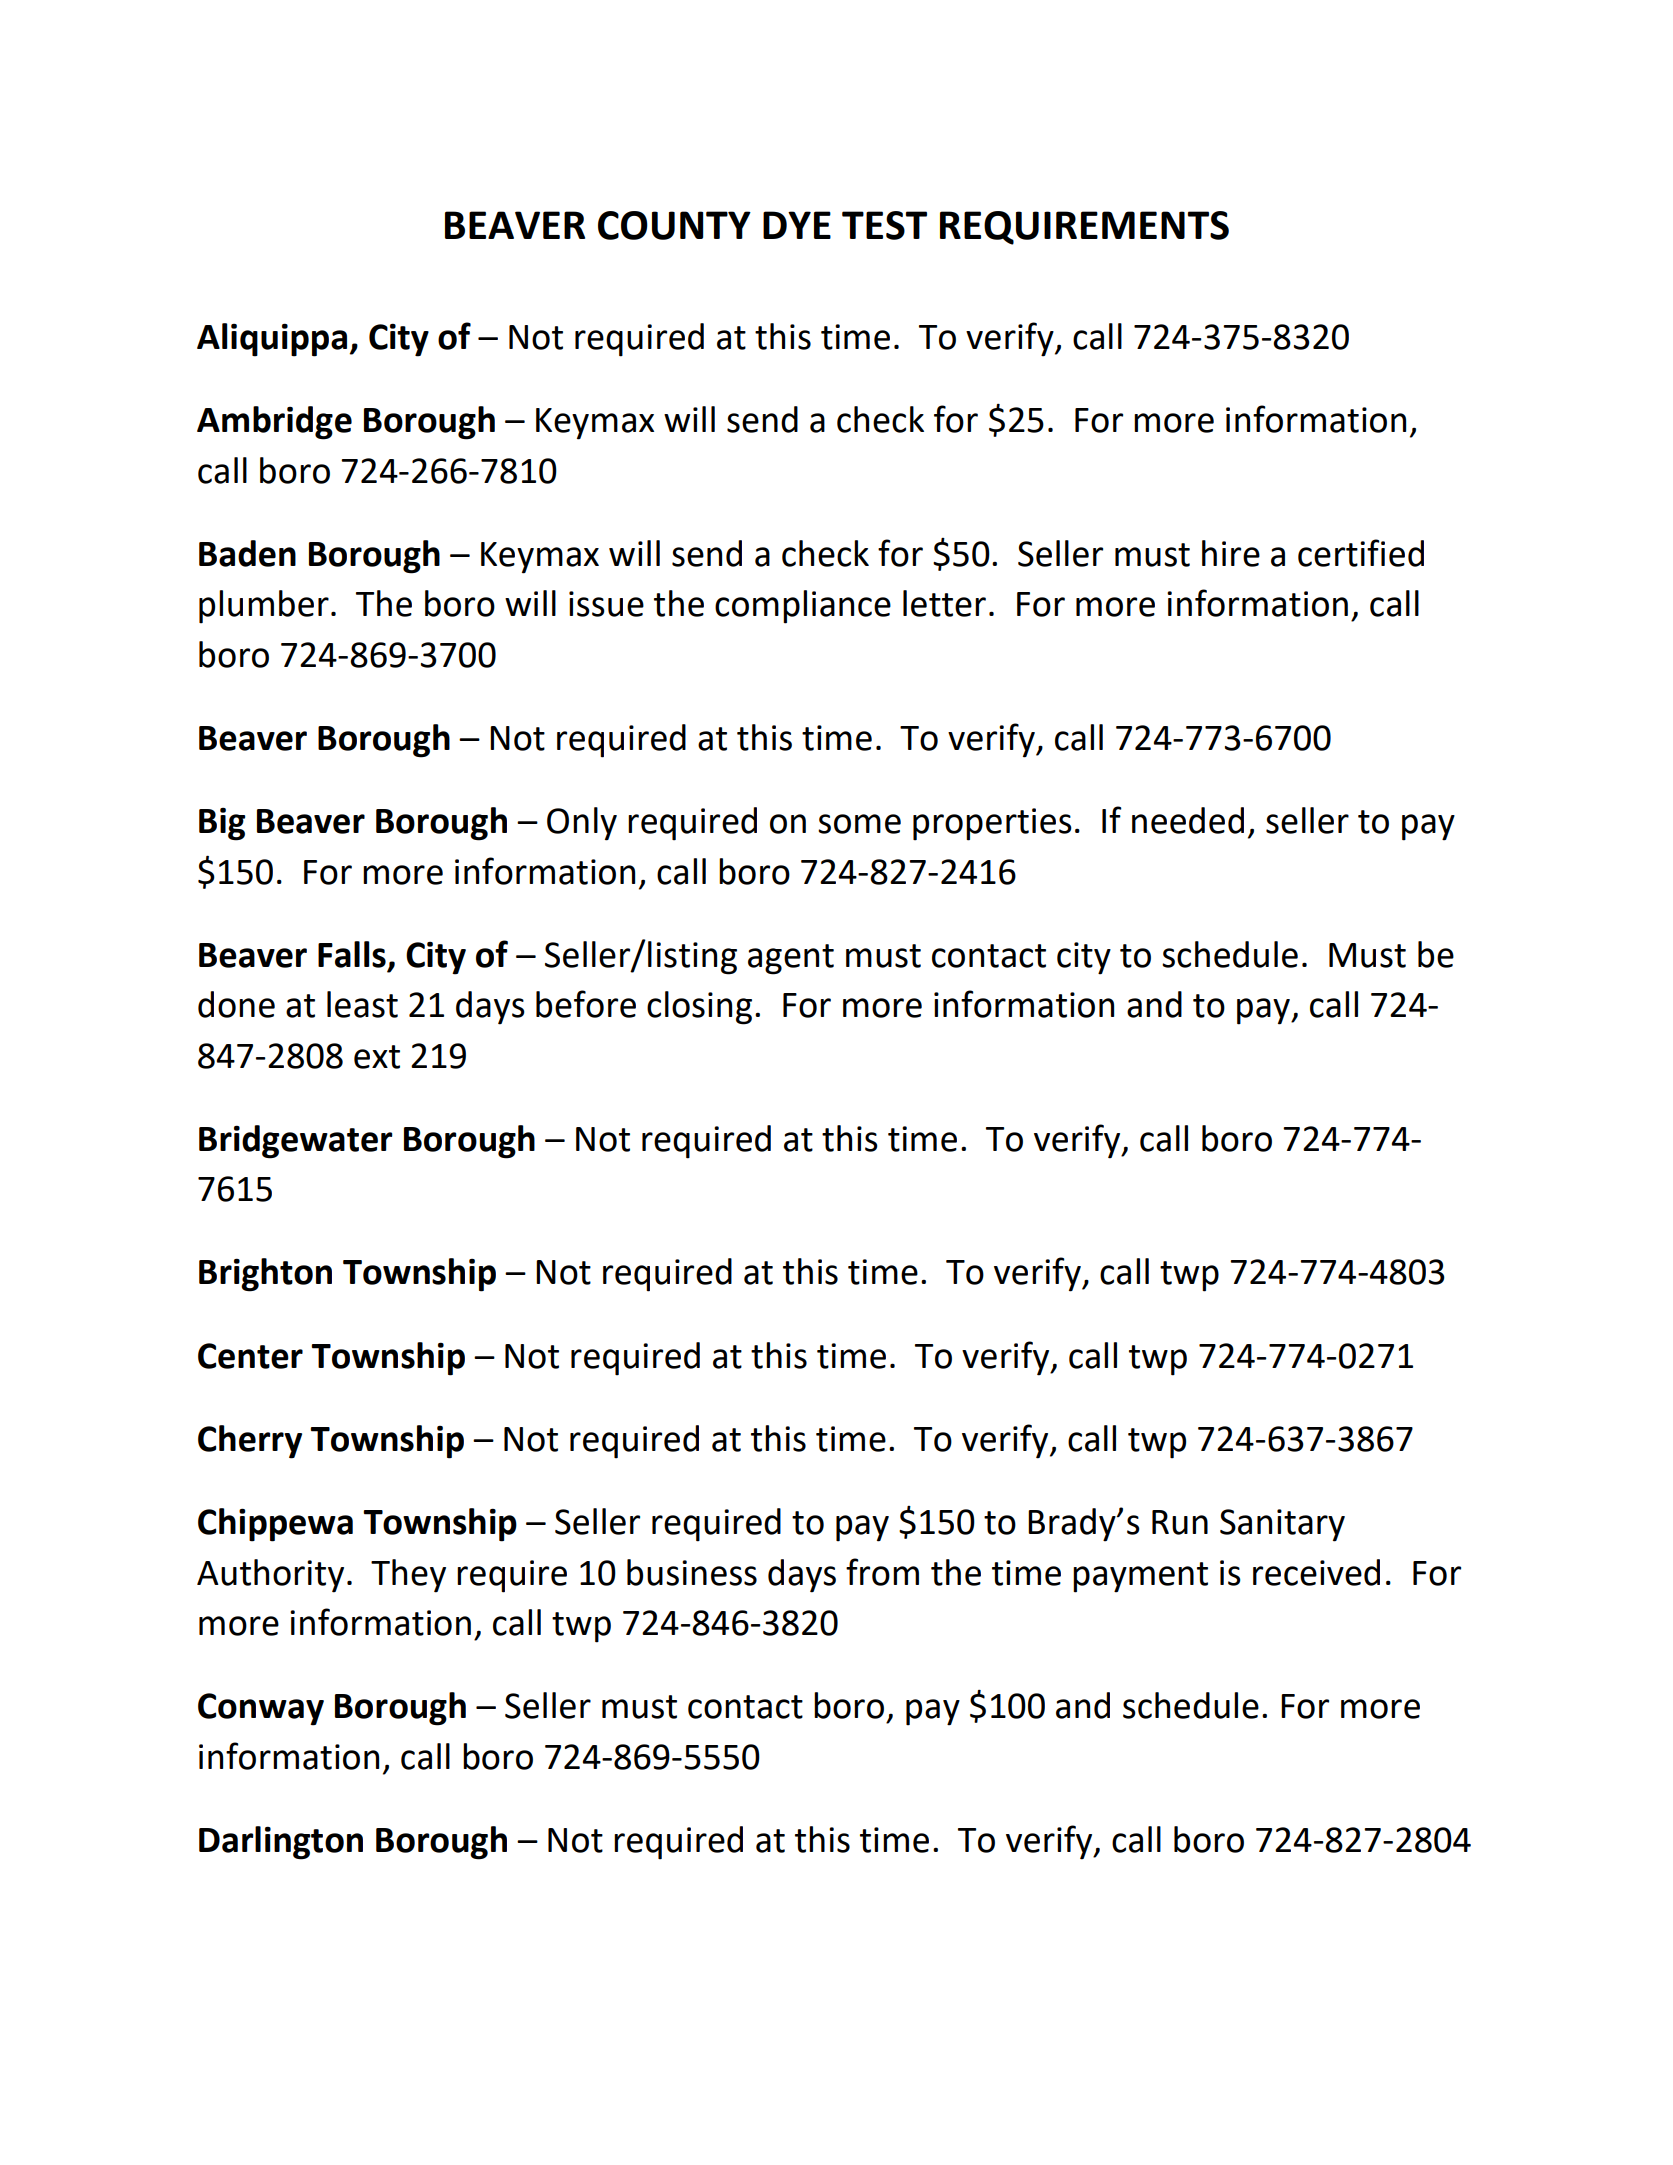 The width and height of the page is (1673, 2165). I want to click on Darlington, so click(281, 1843).
